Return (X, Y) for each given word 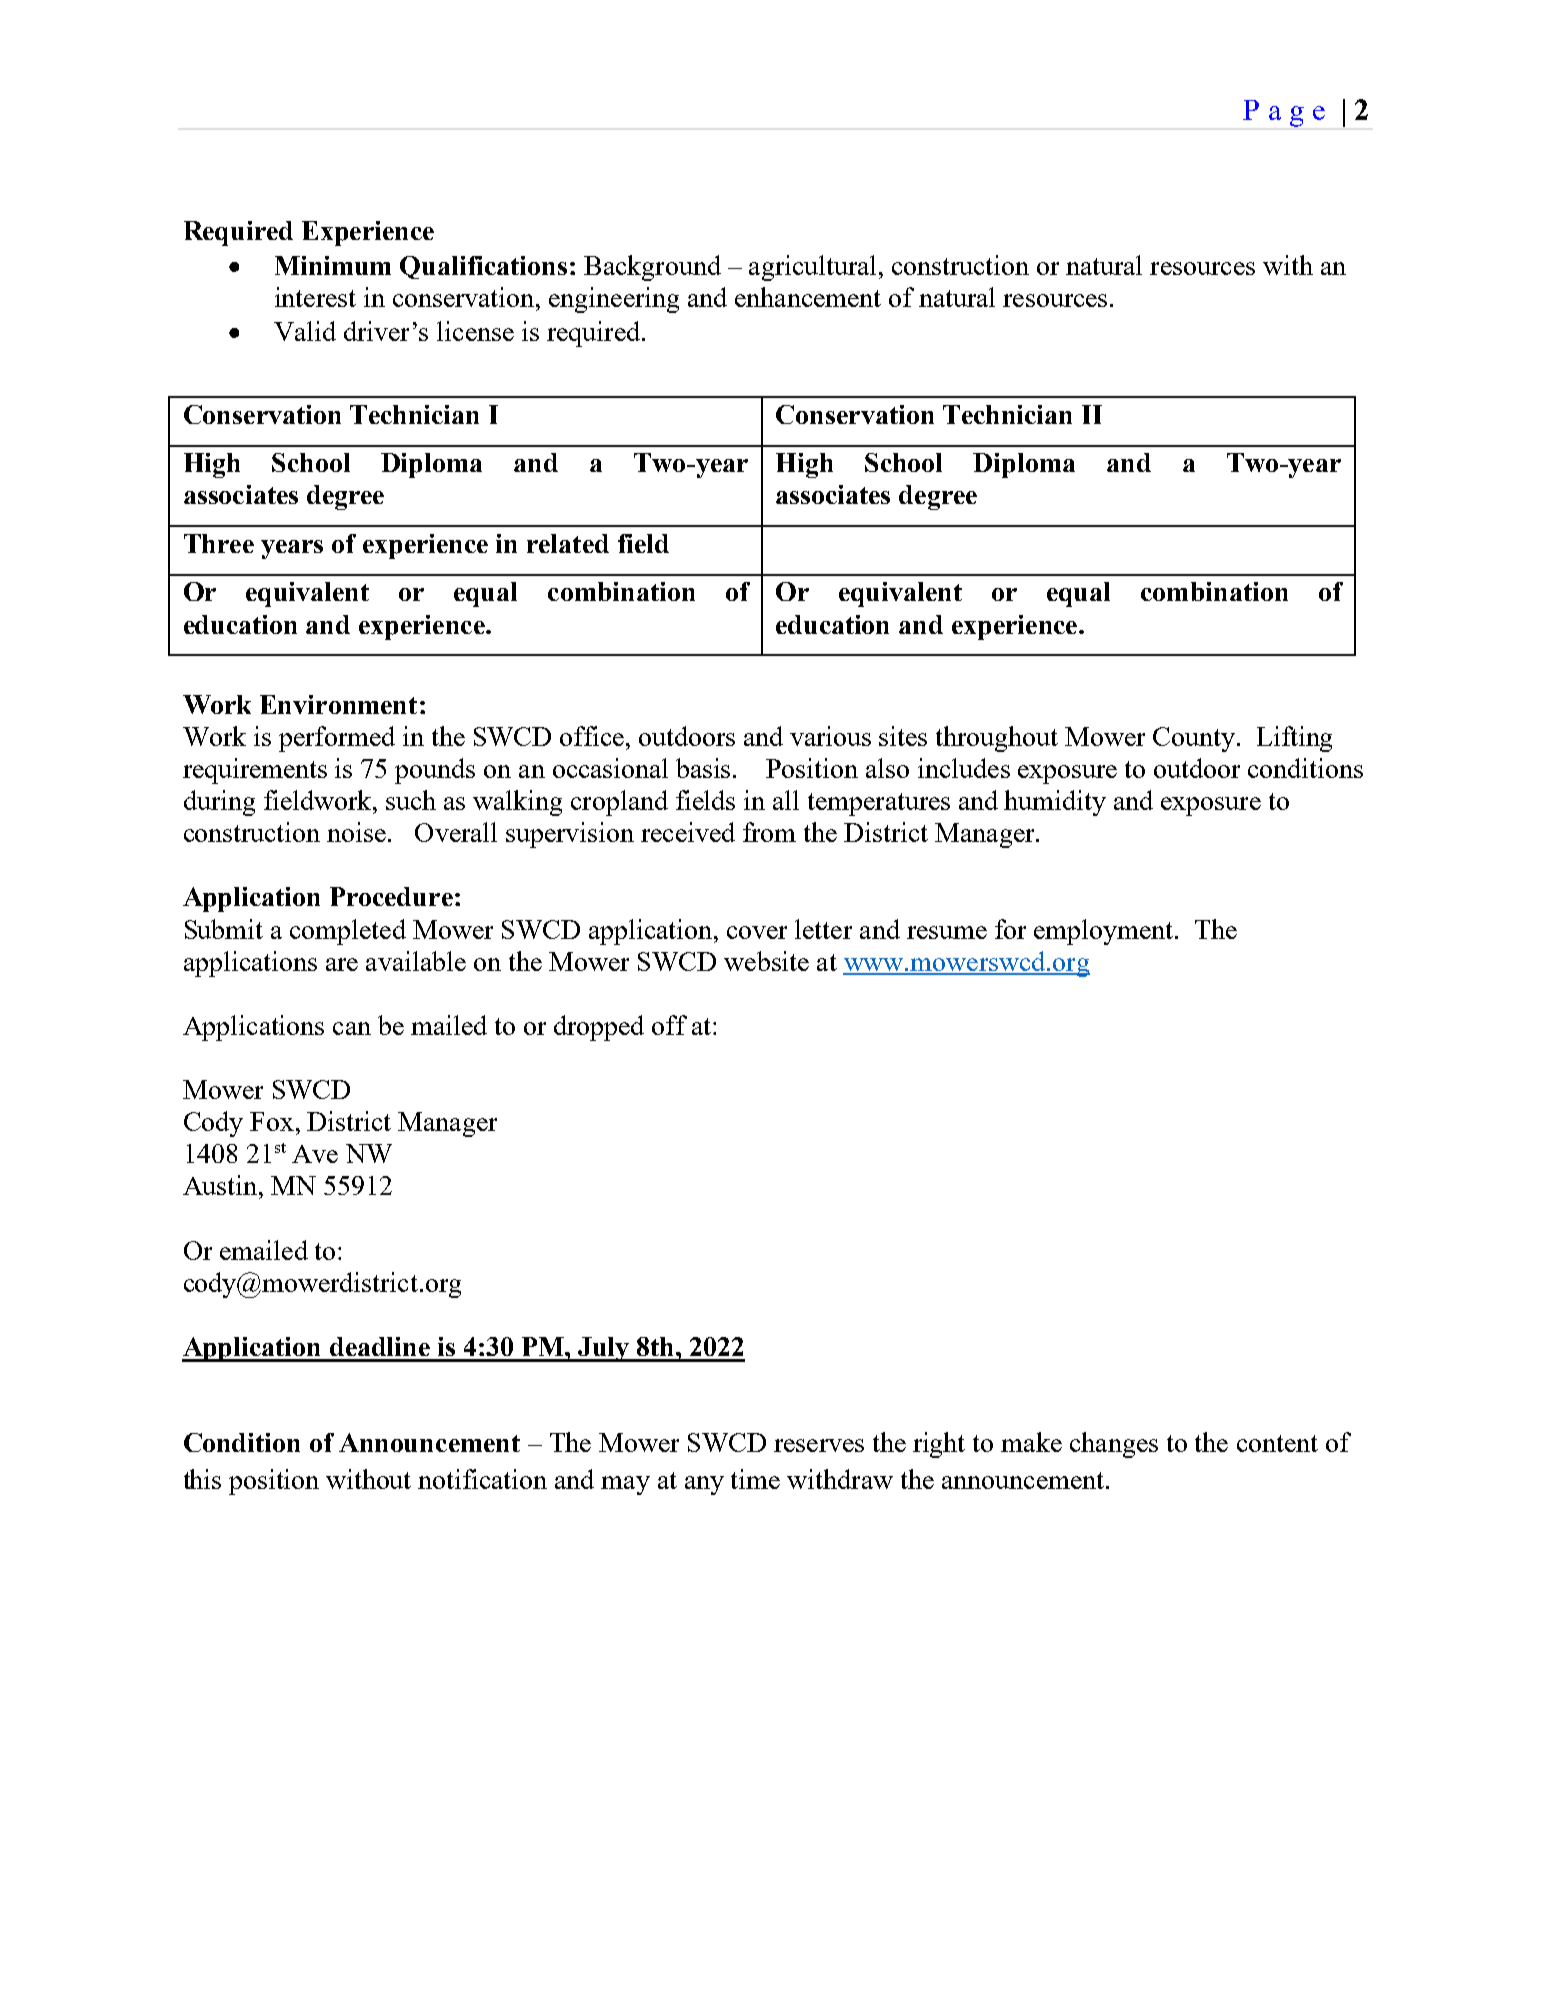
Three (219, 543)
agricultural (812, 268)
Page (1284, 113)
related (568, 543)
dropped (599, 1028)
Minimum (333, 265)
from (769, 832)
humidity (1055, 803)
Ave (315, 1154)
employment (1103, 932)
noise (356, 832)
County (1194, 739)
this (202, 1479)
